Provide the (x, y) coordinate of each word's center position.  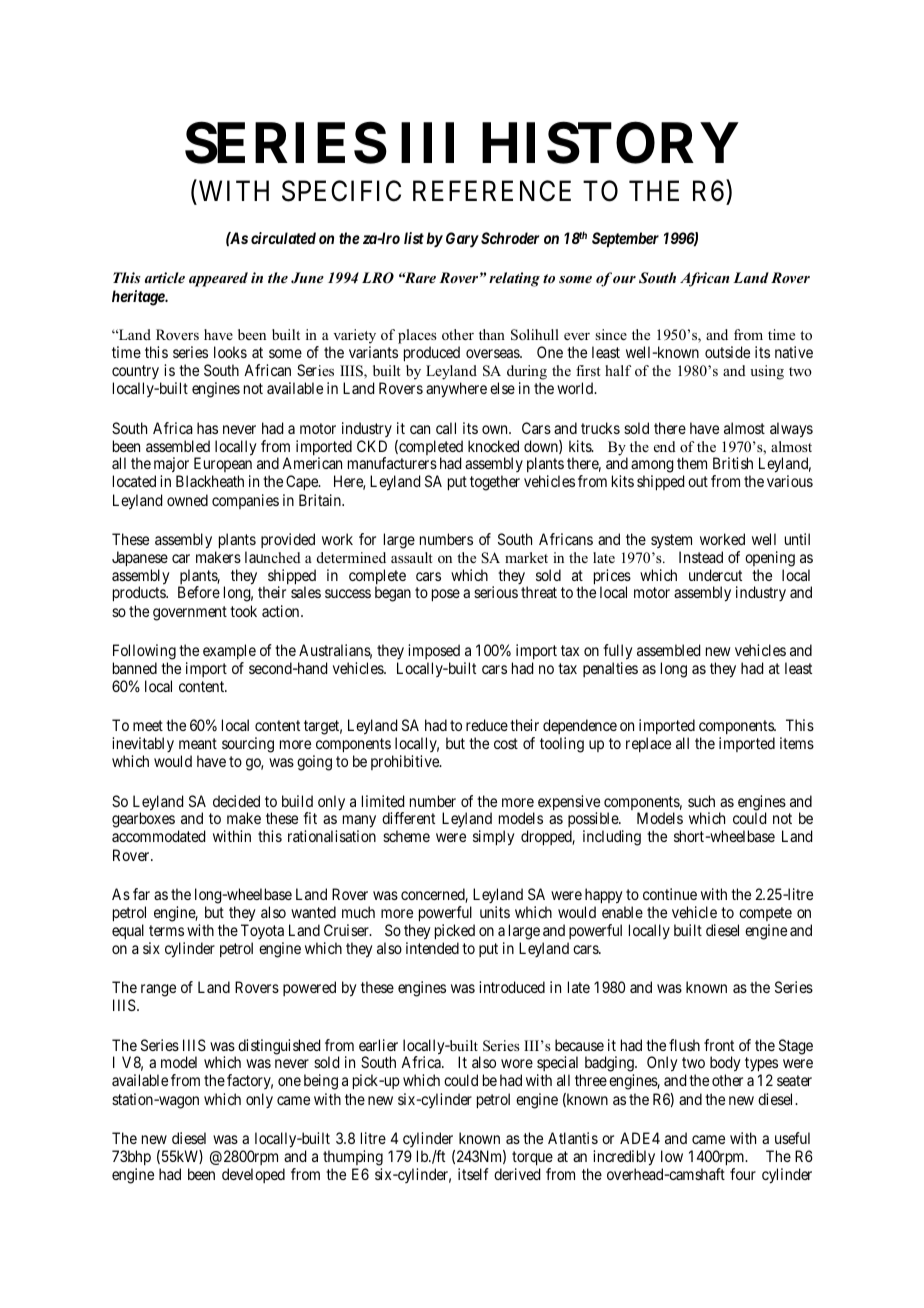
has (207, 428)
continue (670, 894)
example (229, 651)
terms (166, 930)
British (733, 463)
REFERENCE (492, 191)
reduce (487, 725)
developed (253, 1175)
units (495, 912)
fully (618, 652)
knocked (493, 446)
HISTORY (610, 143)
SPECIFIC (341, 191)
